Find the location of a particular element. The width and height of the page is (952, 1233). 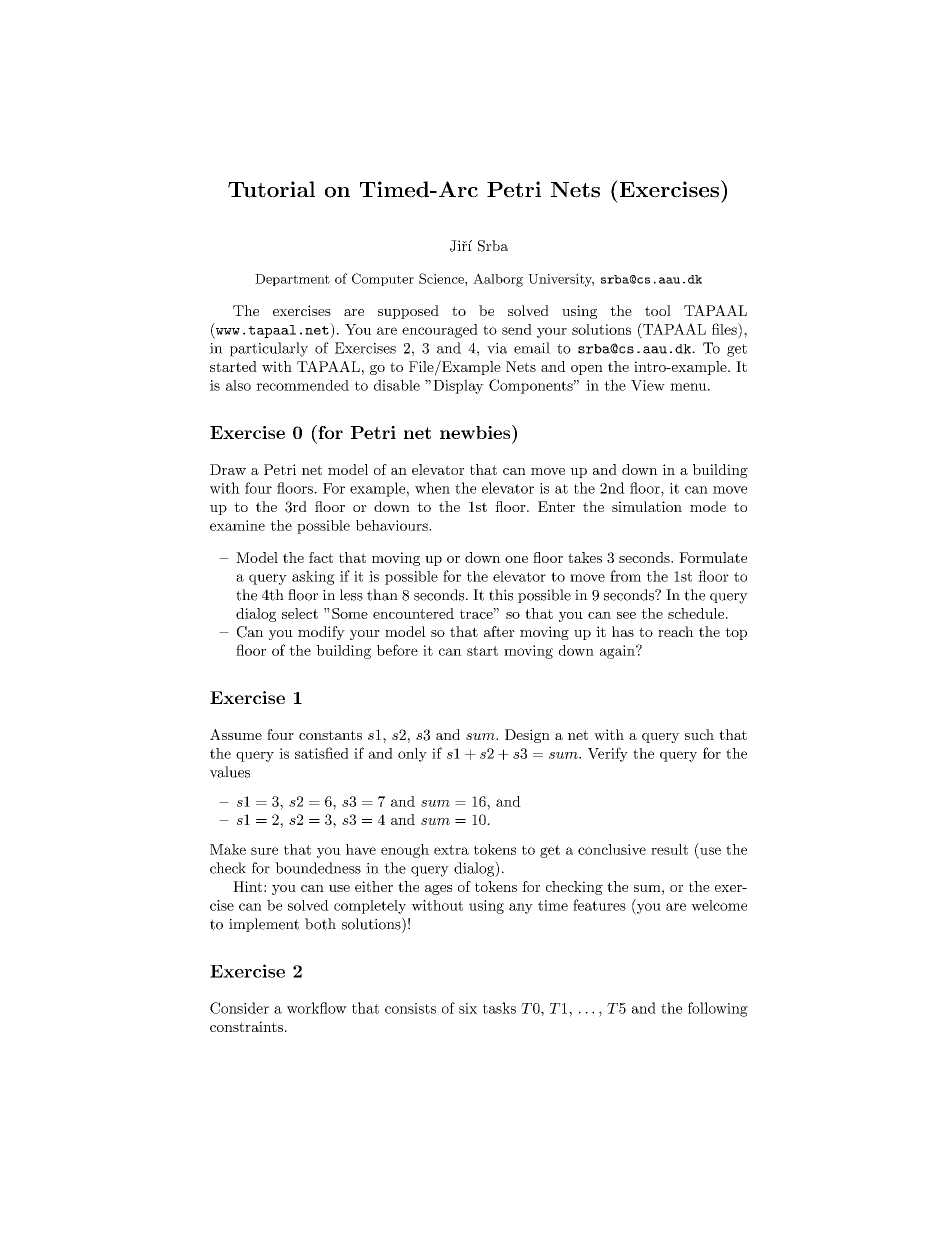

workflow is located at coordinates (317, 1008).
